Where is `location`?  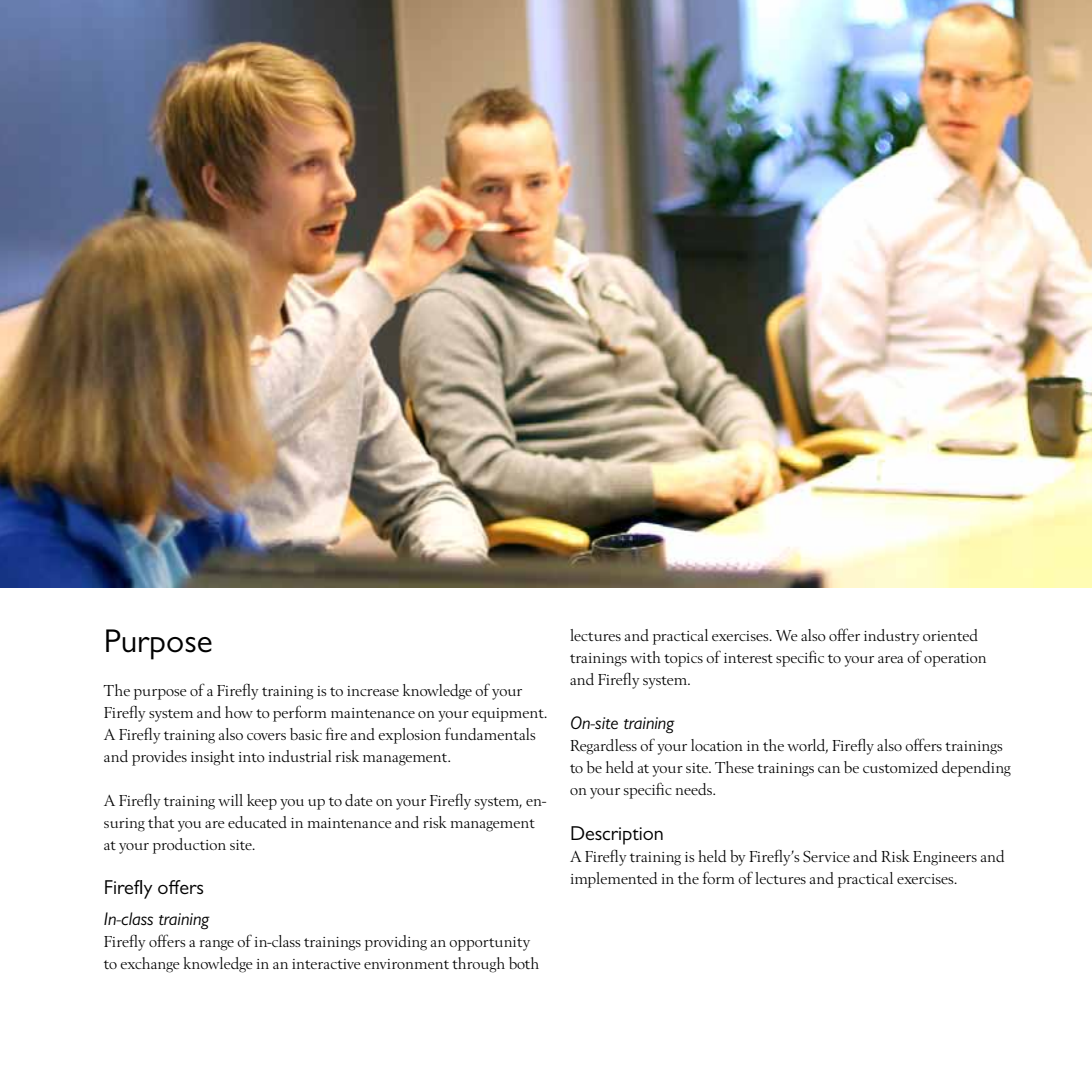 location is located at coordinates (717, 745).
